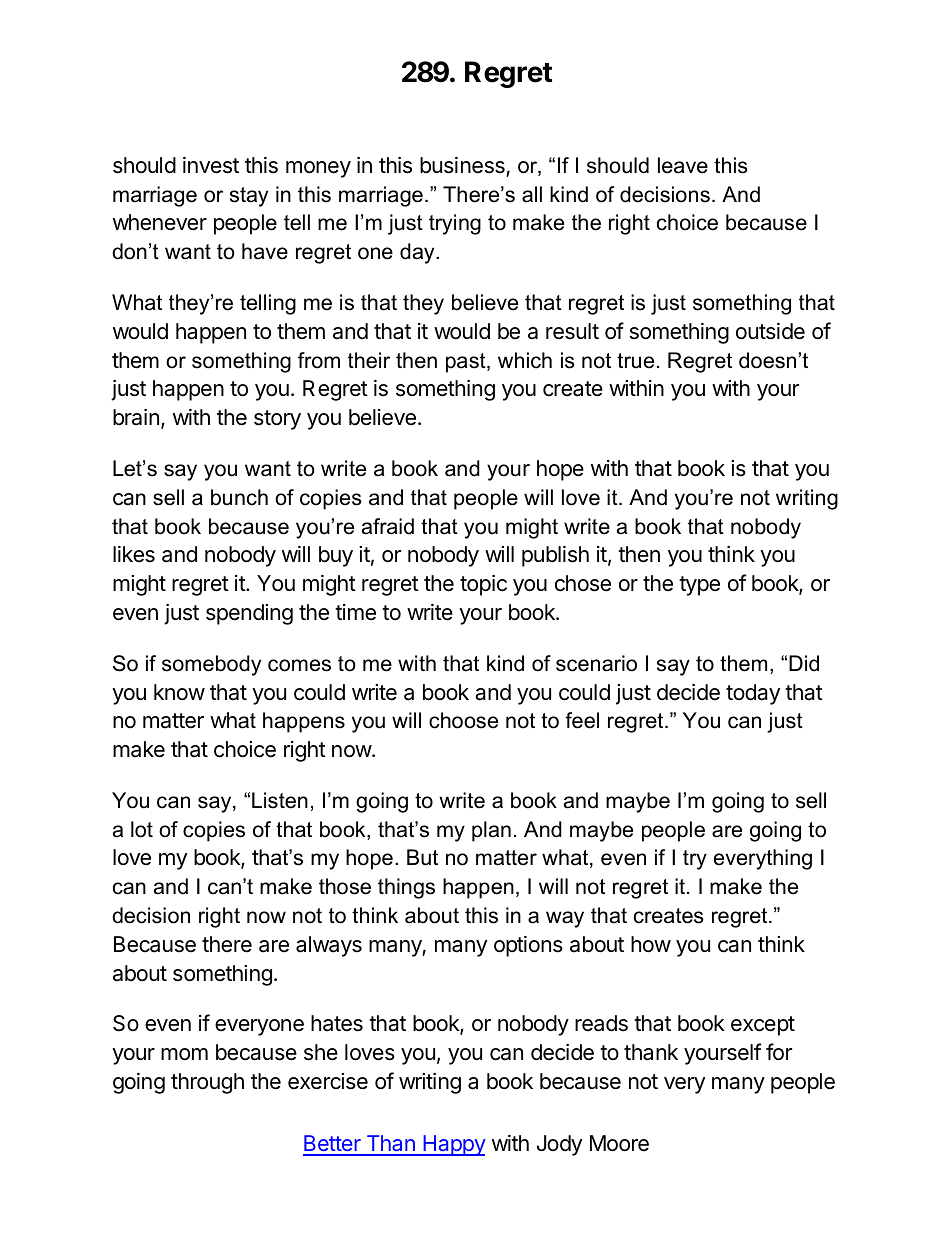  I want to click on type, so click(699, 586).
